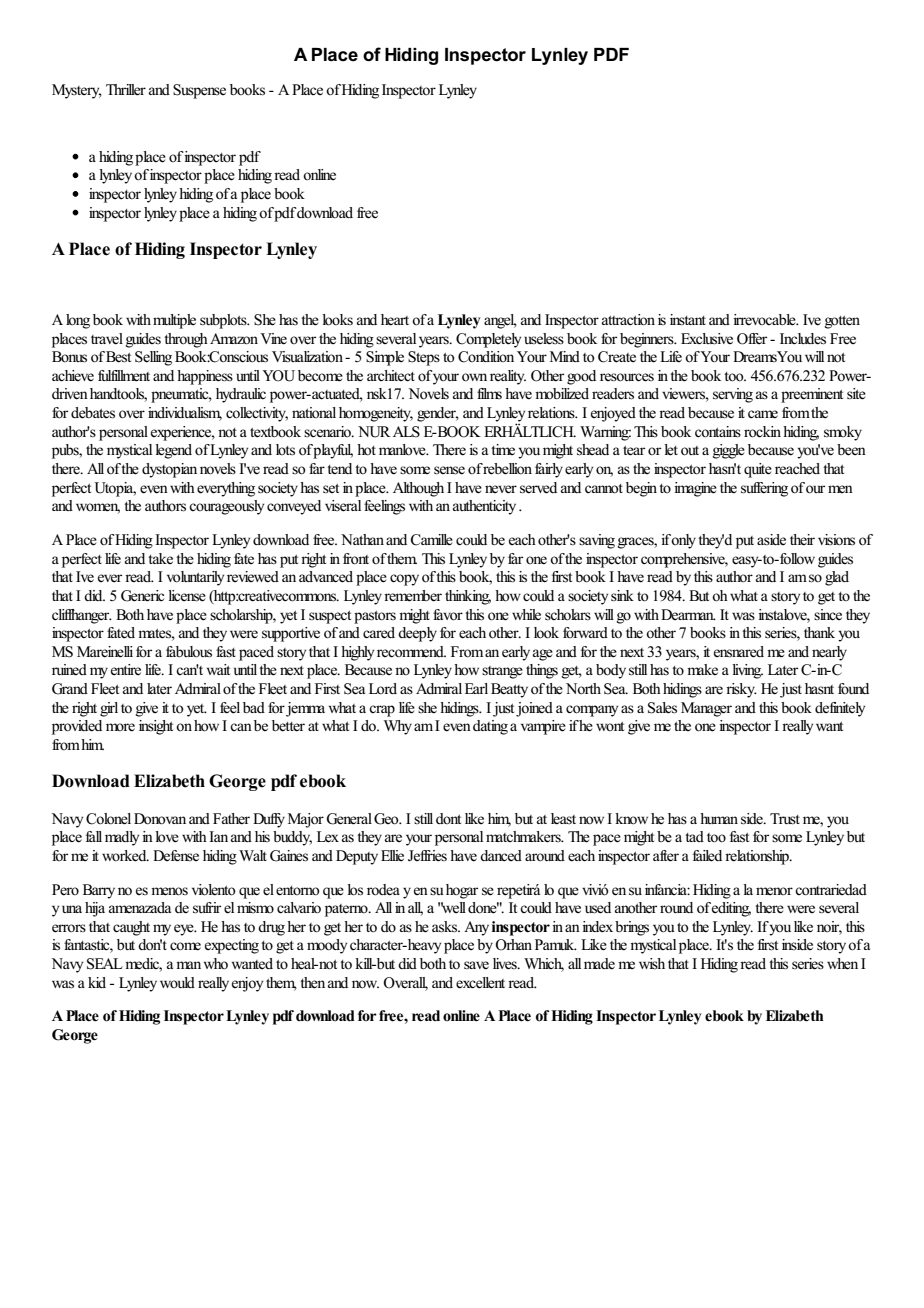 The height and width of the document is (1308, 924). Describe the element at coordinates (683, 541) in the document. I see `only` at that location.
